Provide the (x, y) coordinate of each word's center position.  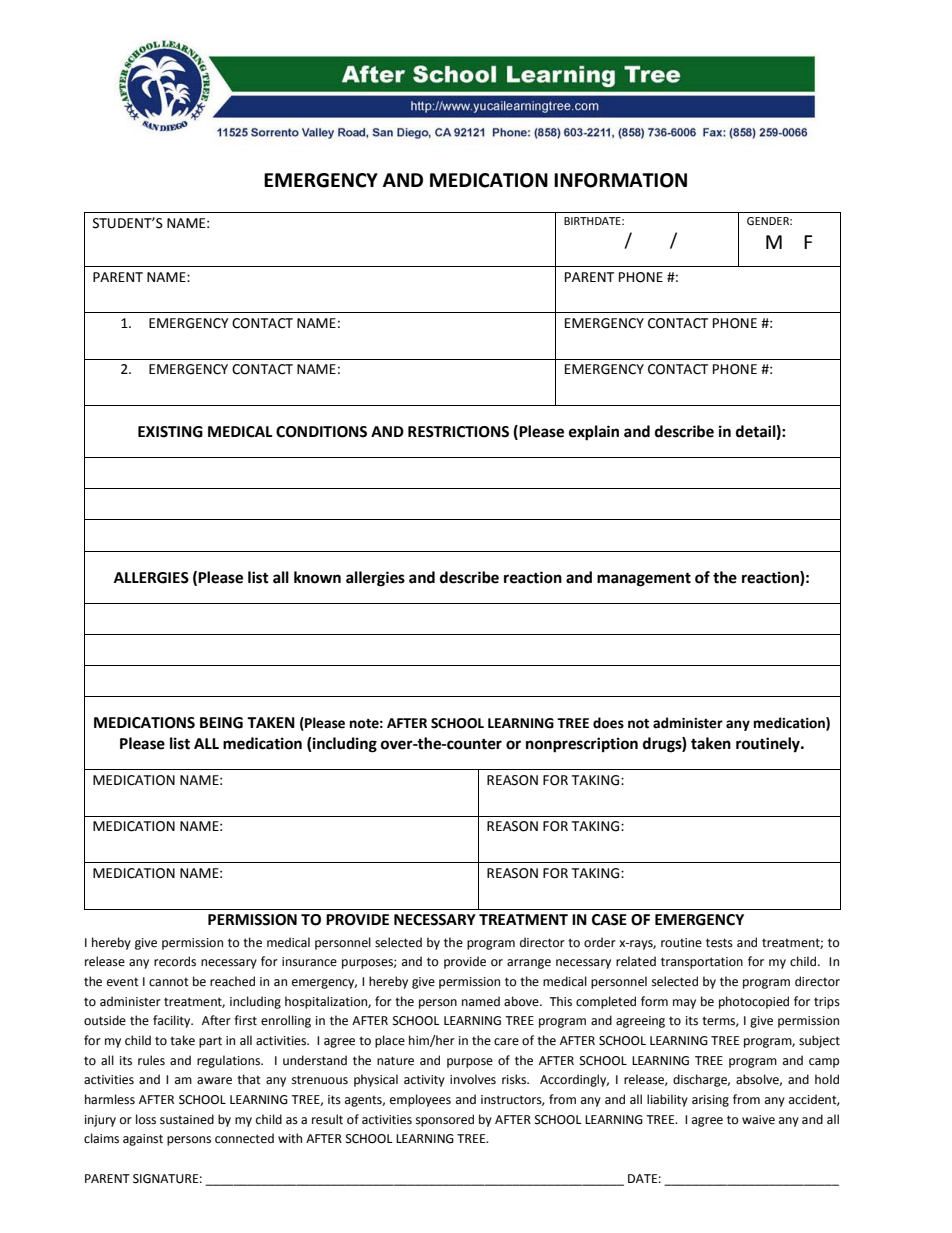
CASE (609, 920)
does (608, 723)
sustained (187, 1119)
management (644, 579)
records (175, 961)
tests (719, 943)
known (317, 577)
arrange (529, 964)
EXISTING (170, 432)
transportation (702, 963)
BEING (221, 723)
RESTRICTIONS (458, 432)
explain (594, 433)
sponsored (445, 1120)
